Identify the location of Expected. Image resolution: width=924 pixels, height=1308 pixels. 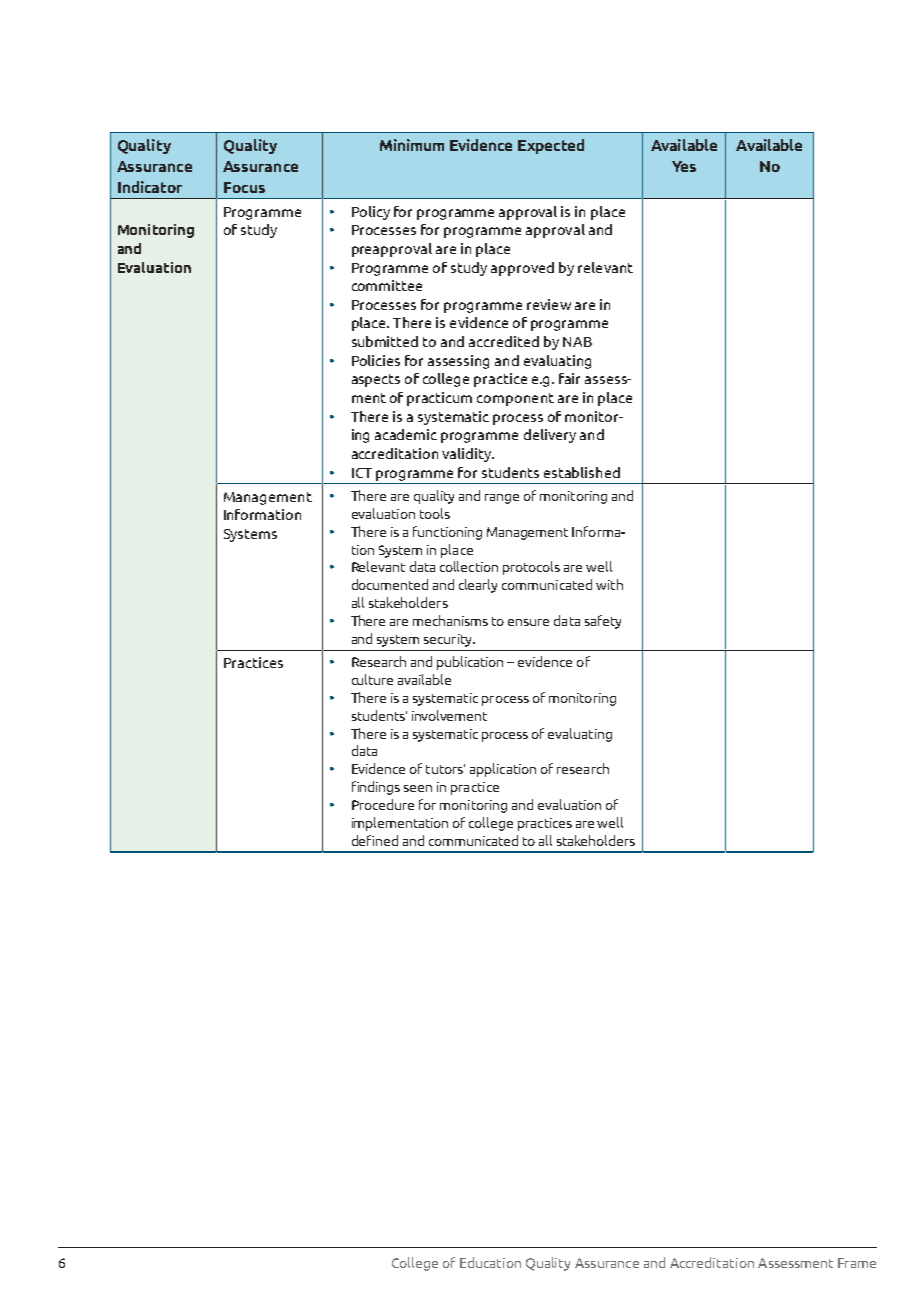
(551, 146).
